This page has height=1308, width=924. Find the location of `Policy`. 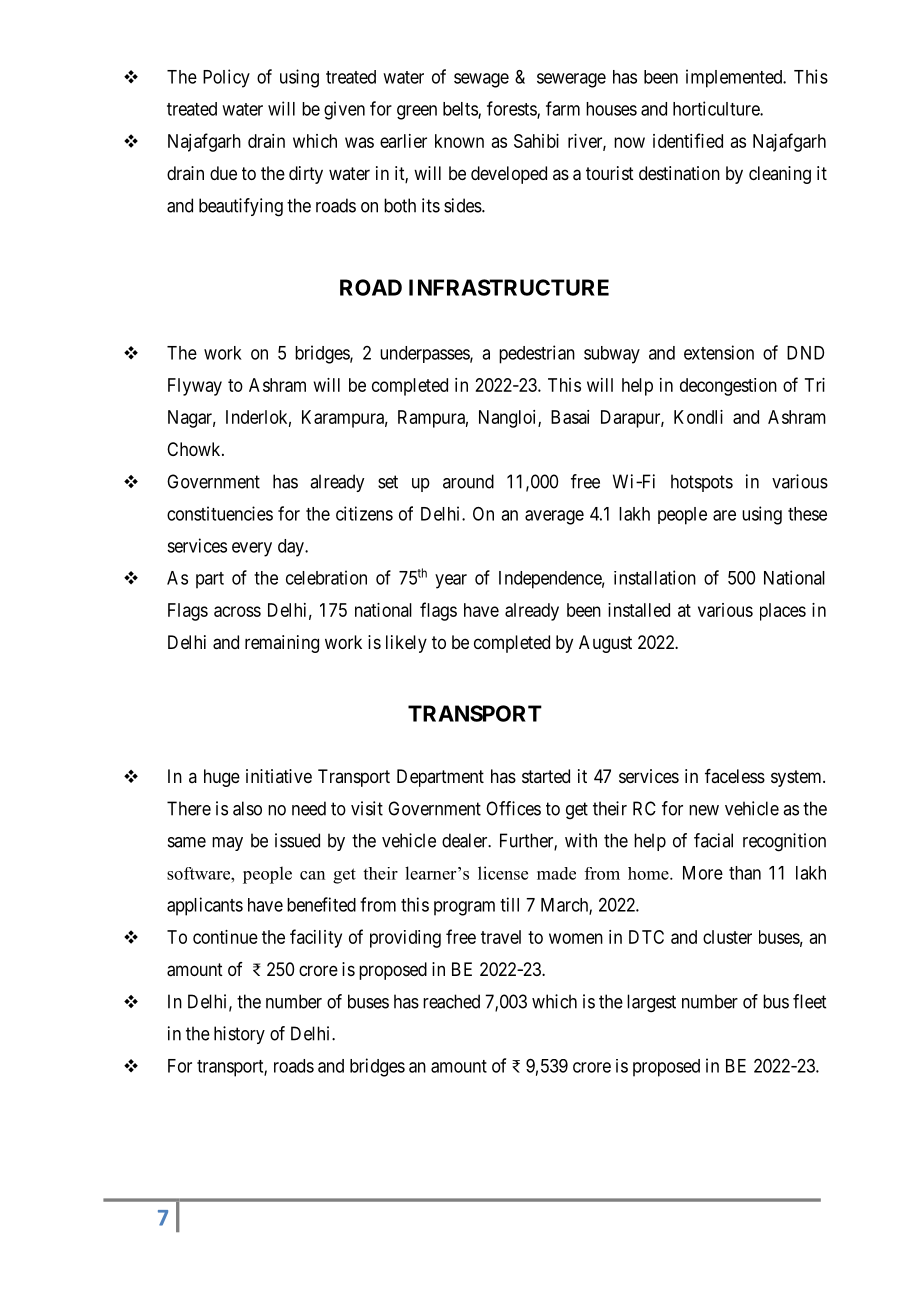

Policy is located at coordinates (226, 78).
